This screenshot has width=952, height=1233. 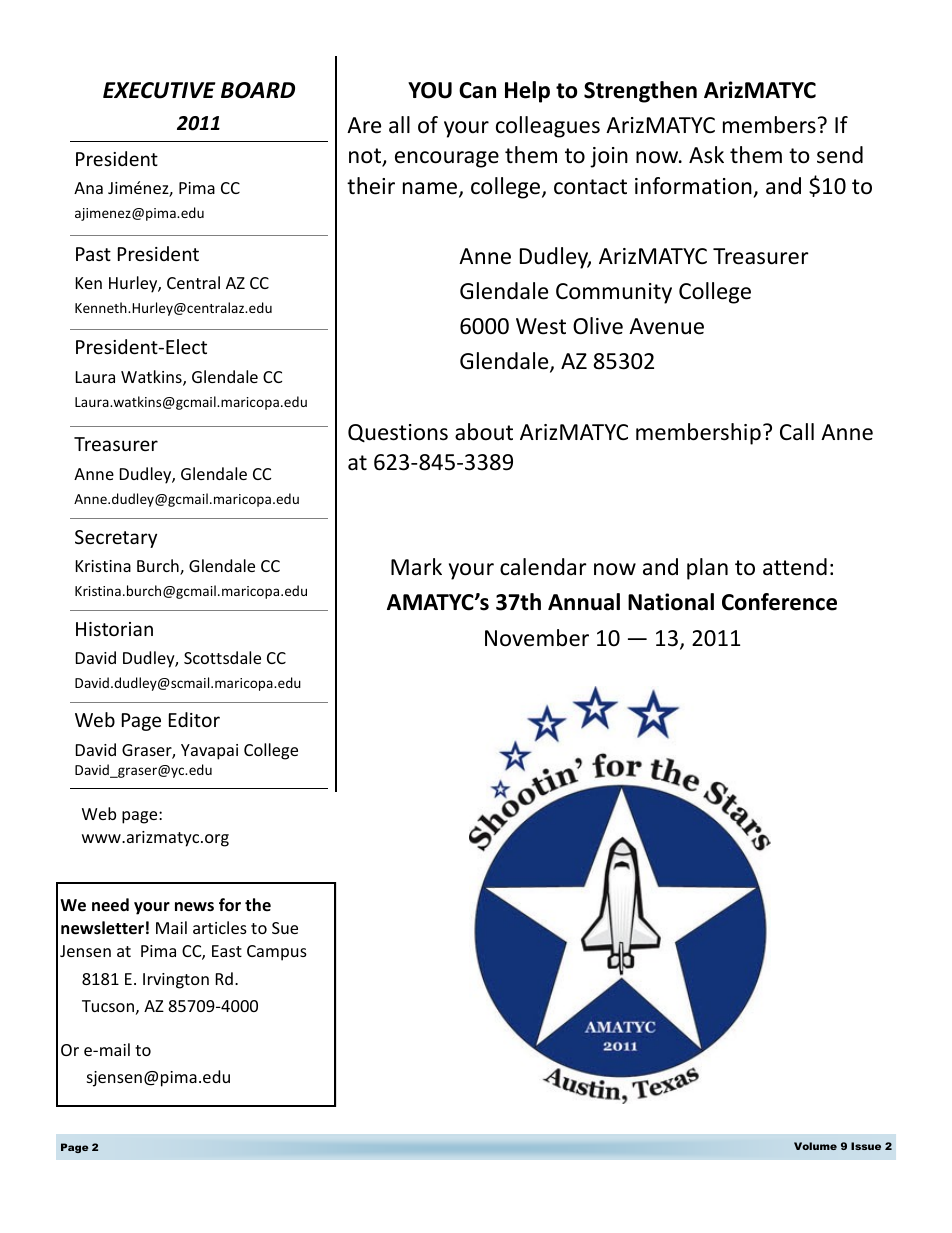 I want to click on Historian, so click(x=114, y=629).
